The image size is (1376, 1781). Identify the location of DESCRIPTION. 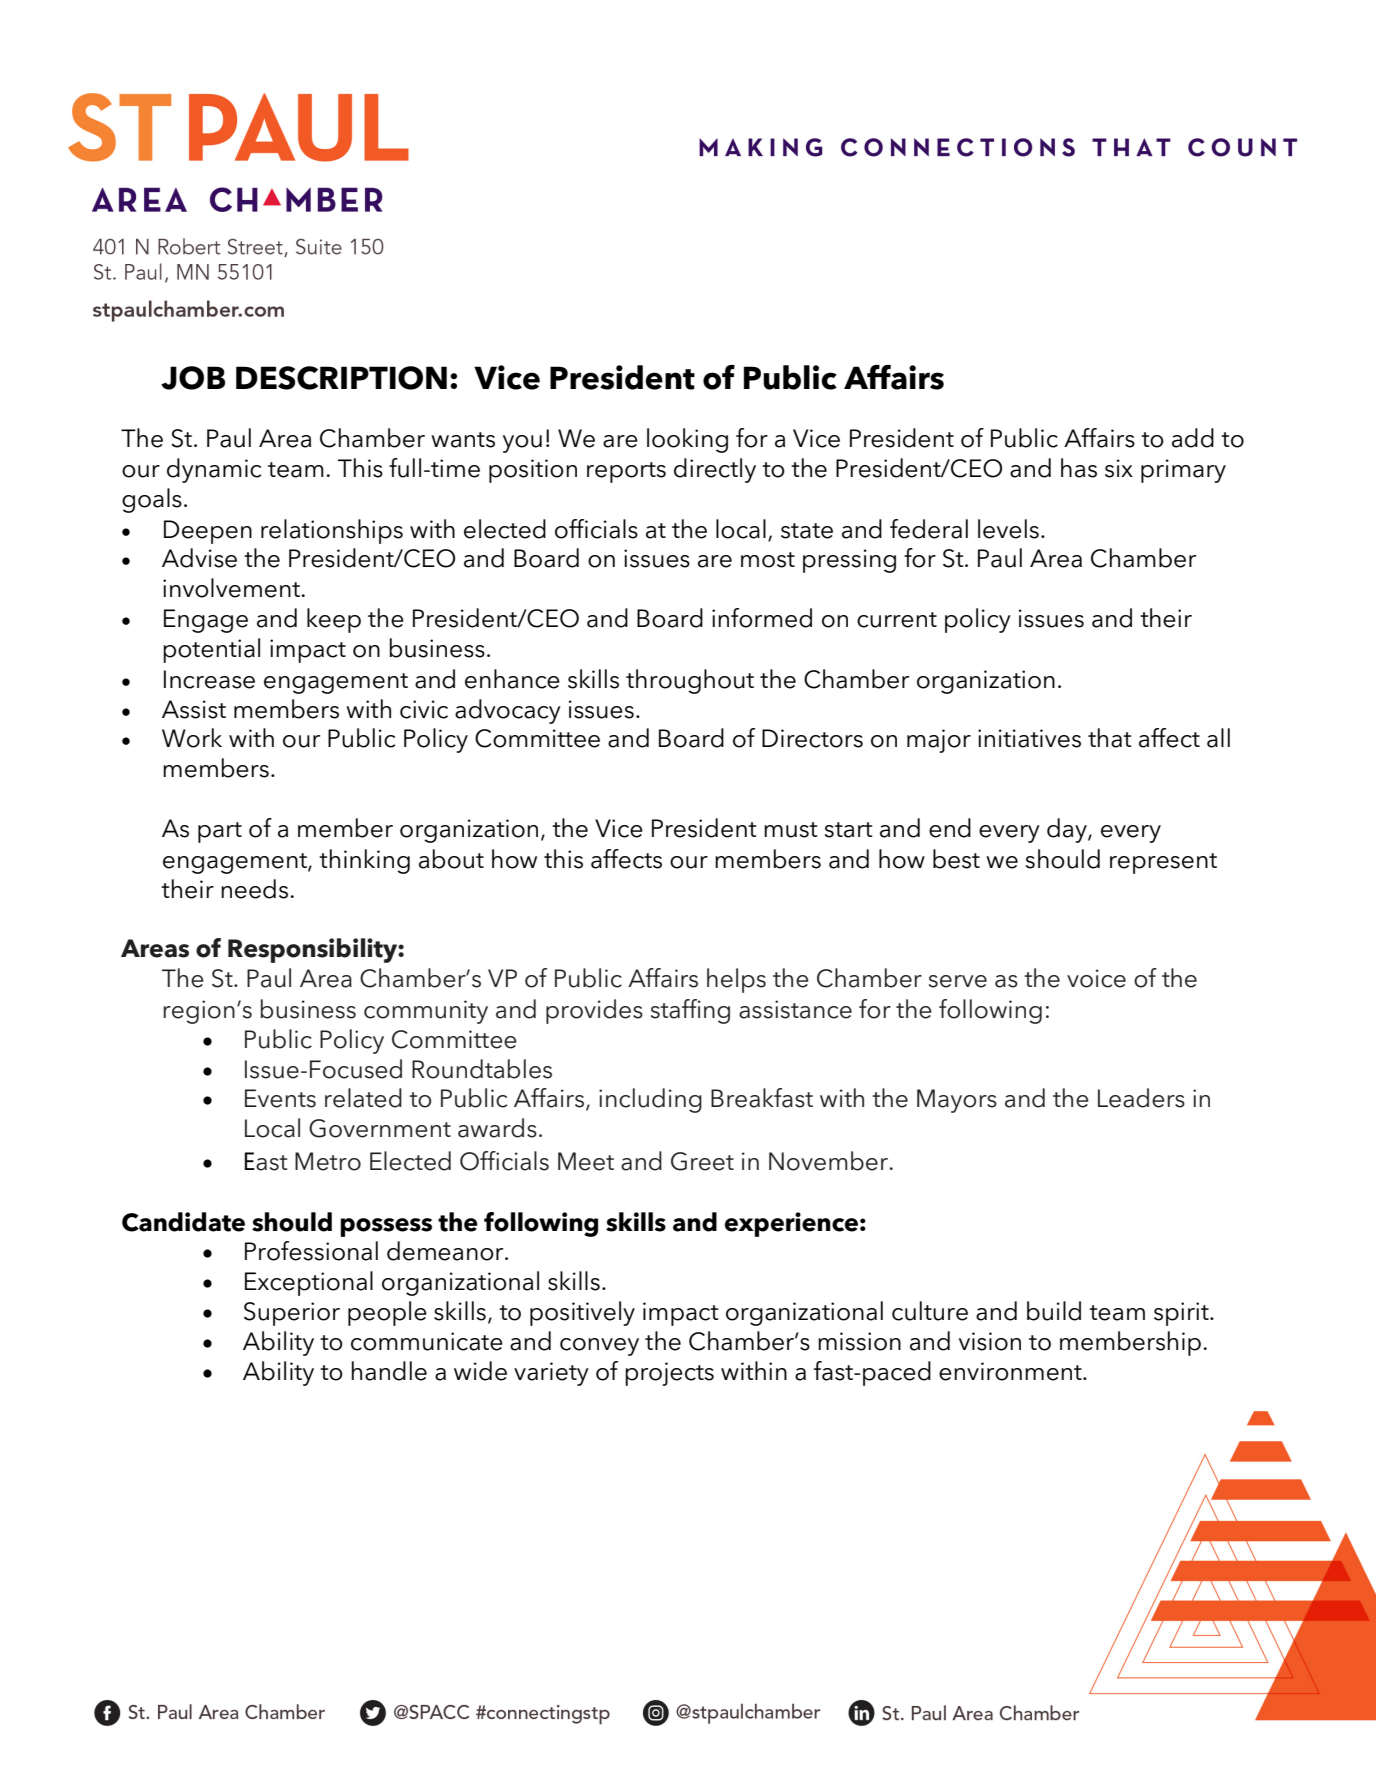
(341, 378).
